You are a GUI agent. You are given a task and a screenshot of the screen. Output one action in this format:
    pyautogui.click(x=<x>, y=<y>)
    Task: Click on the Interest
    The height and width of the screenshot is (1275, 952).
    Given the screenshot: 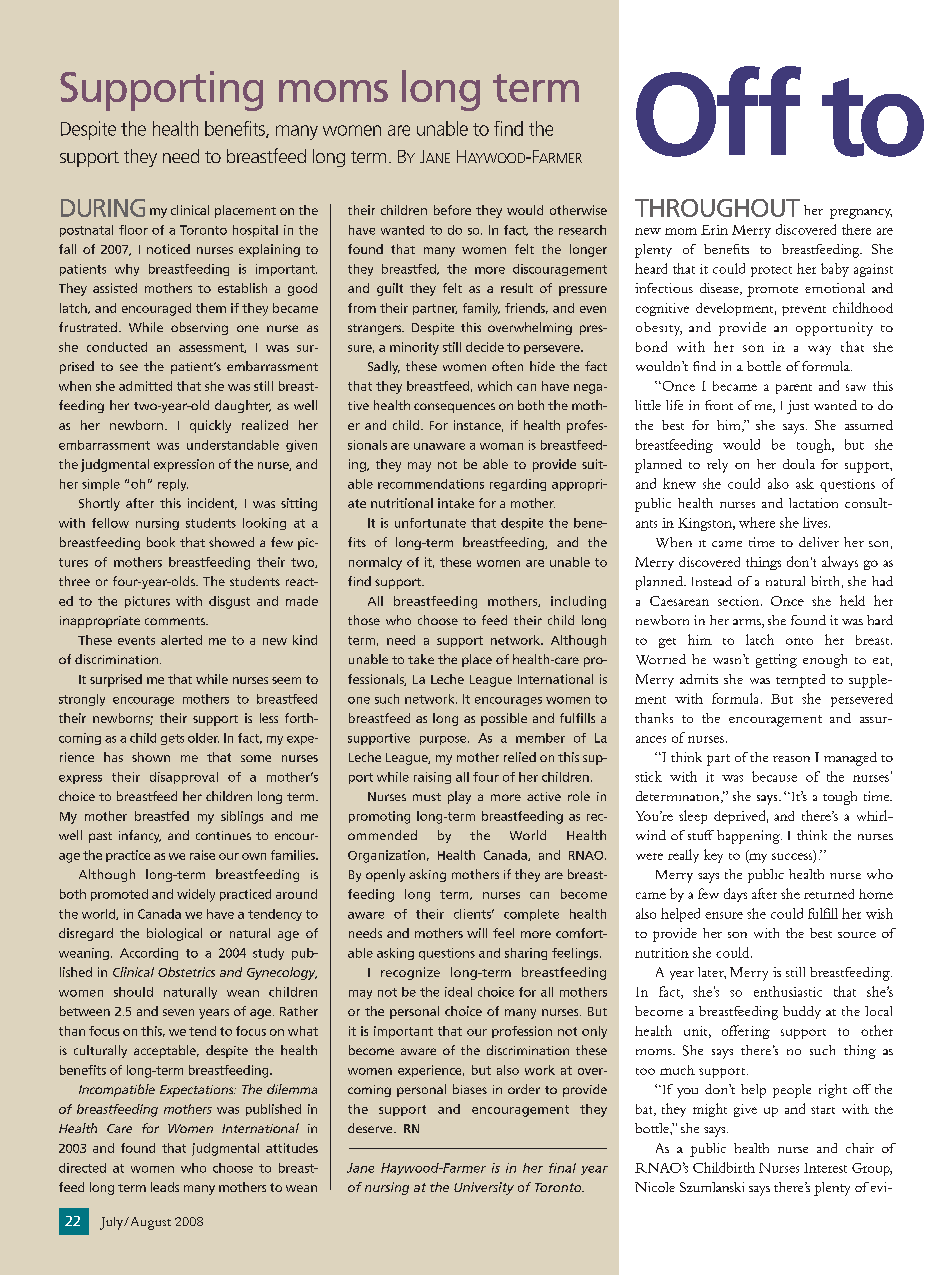 What is the action you would take?
    pyautogui.click(x=825, y=1168)
